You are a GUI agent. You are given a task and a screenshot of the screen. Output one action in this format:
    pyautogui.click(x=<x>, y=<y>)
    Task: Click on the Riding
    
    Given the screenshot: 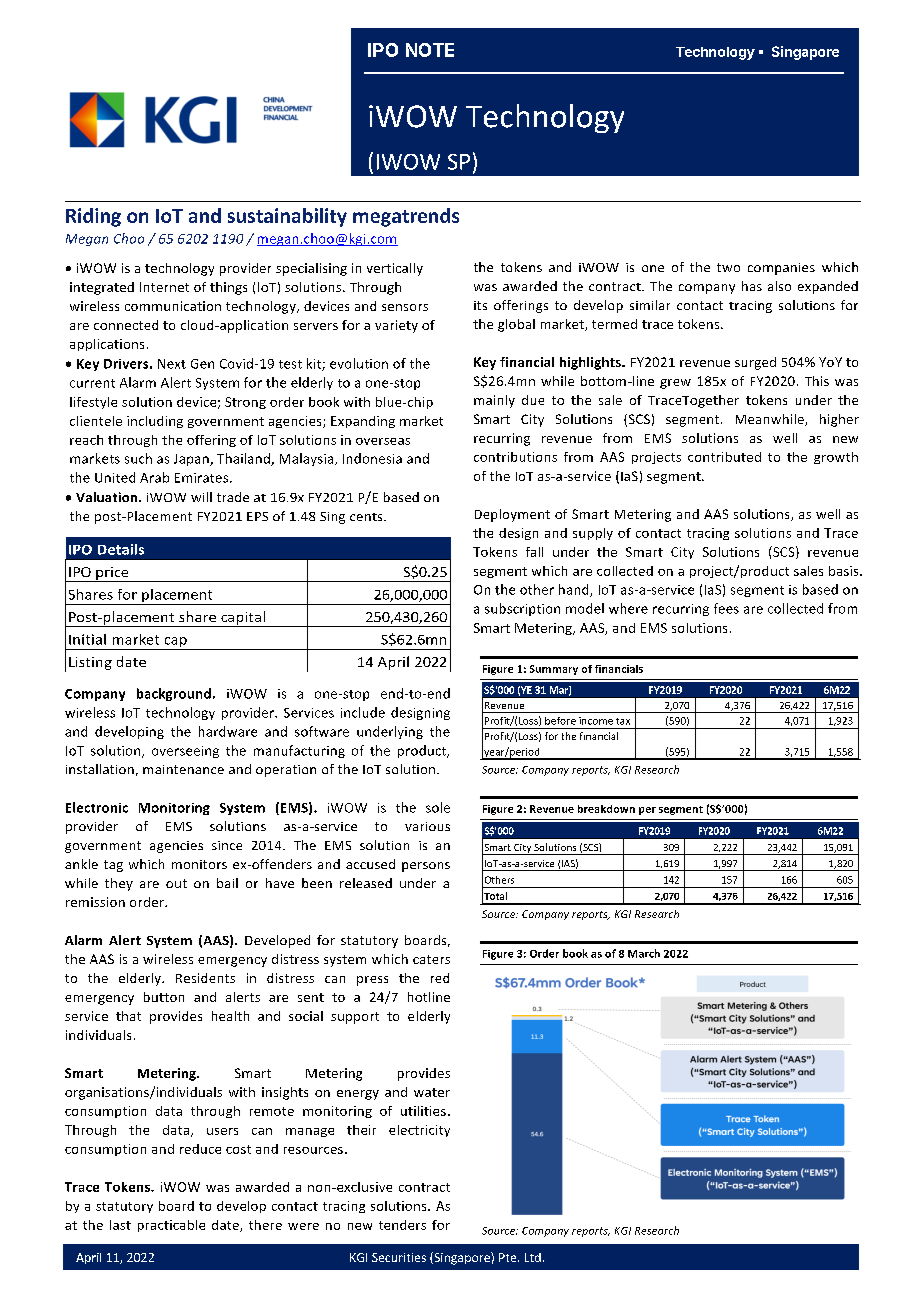 What is the action you would take?
    pyautogui.click(x=93, y=217)
